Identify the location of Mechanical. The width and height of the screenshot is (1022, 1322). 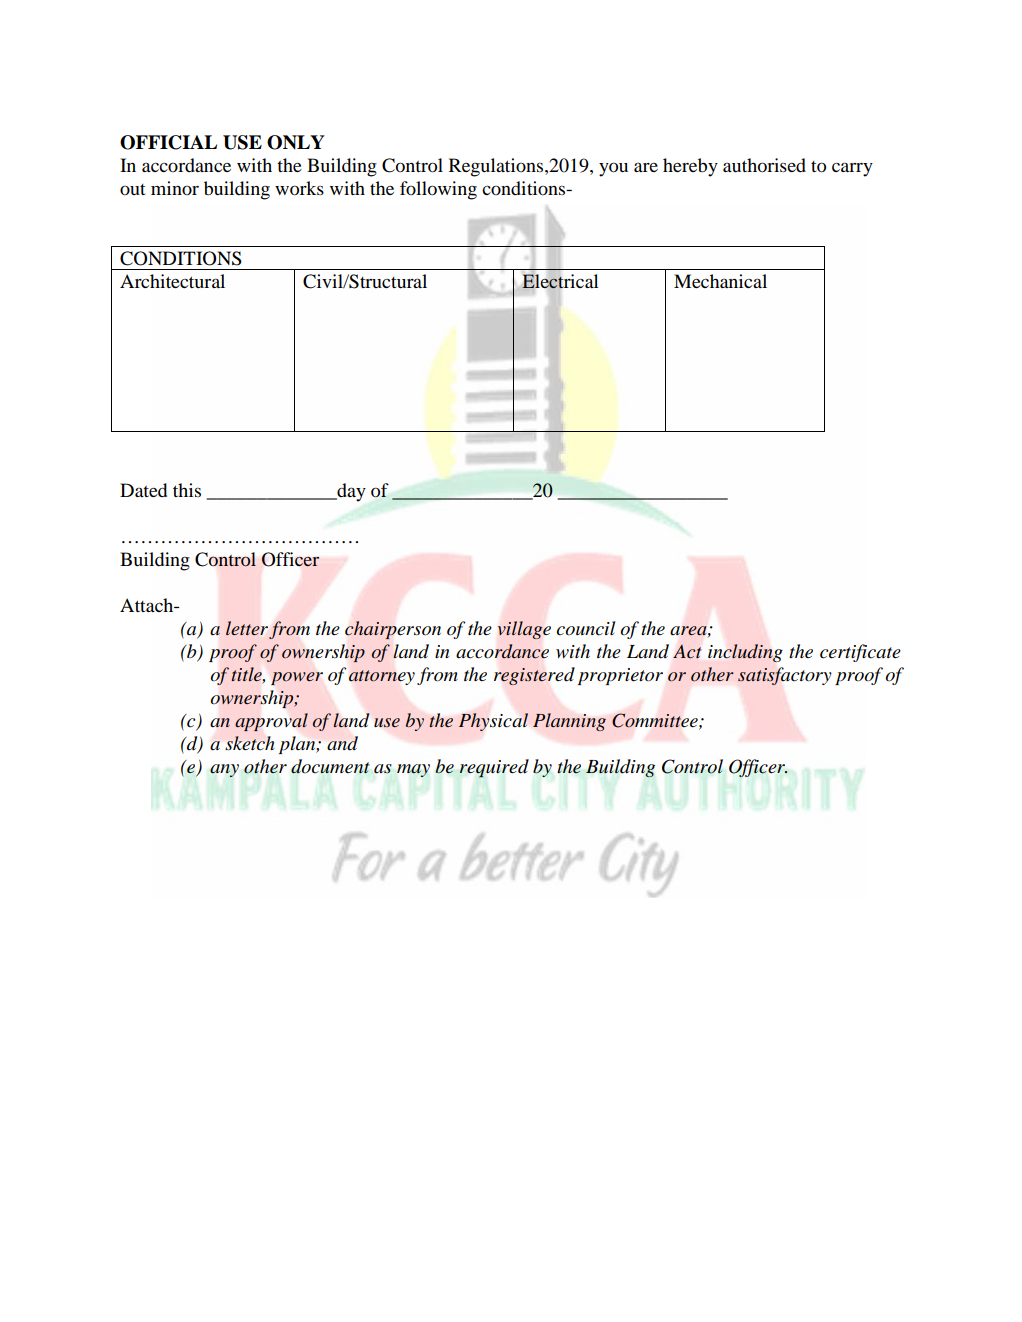
(720, 281).
